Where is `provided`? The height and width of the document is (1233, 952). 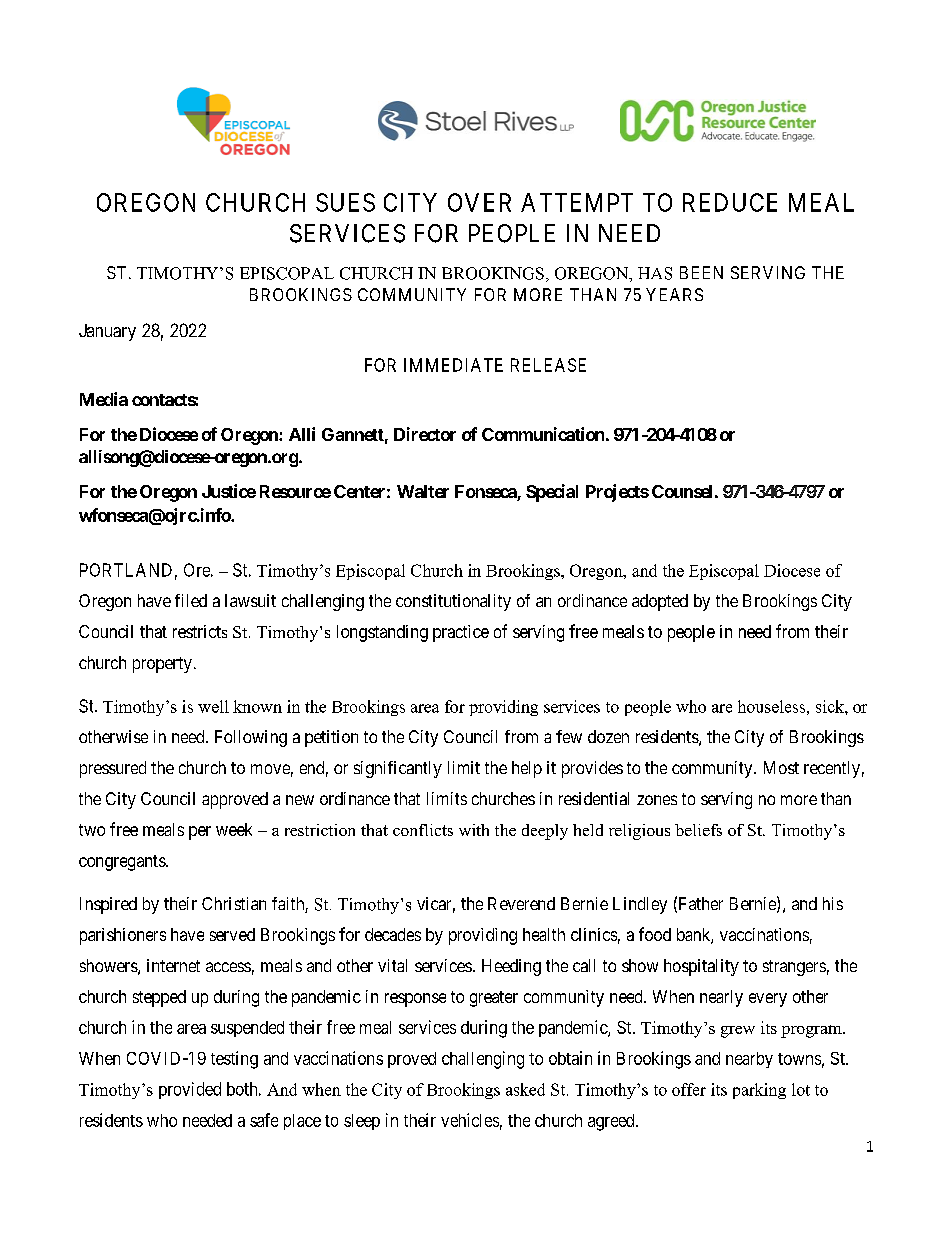
provided is located at coordinates (190, 1090).
